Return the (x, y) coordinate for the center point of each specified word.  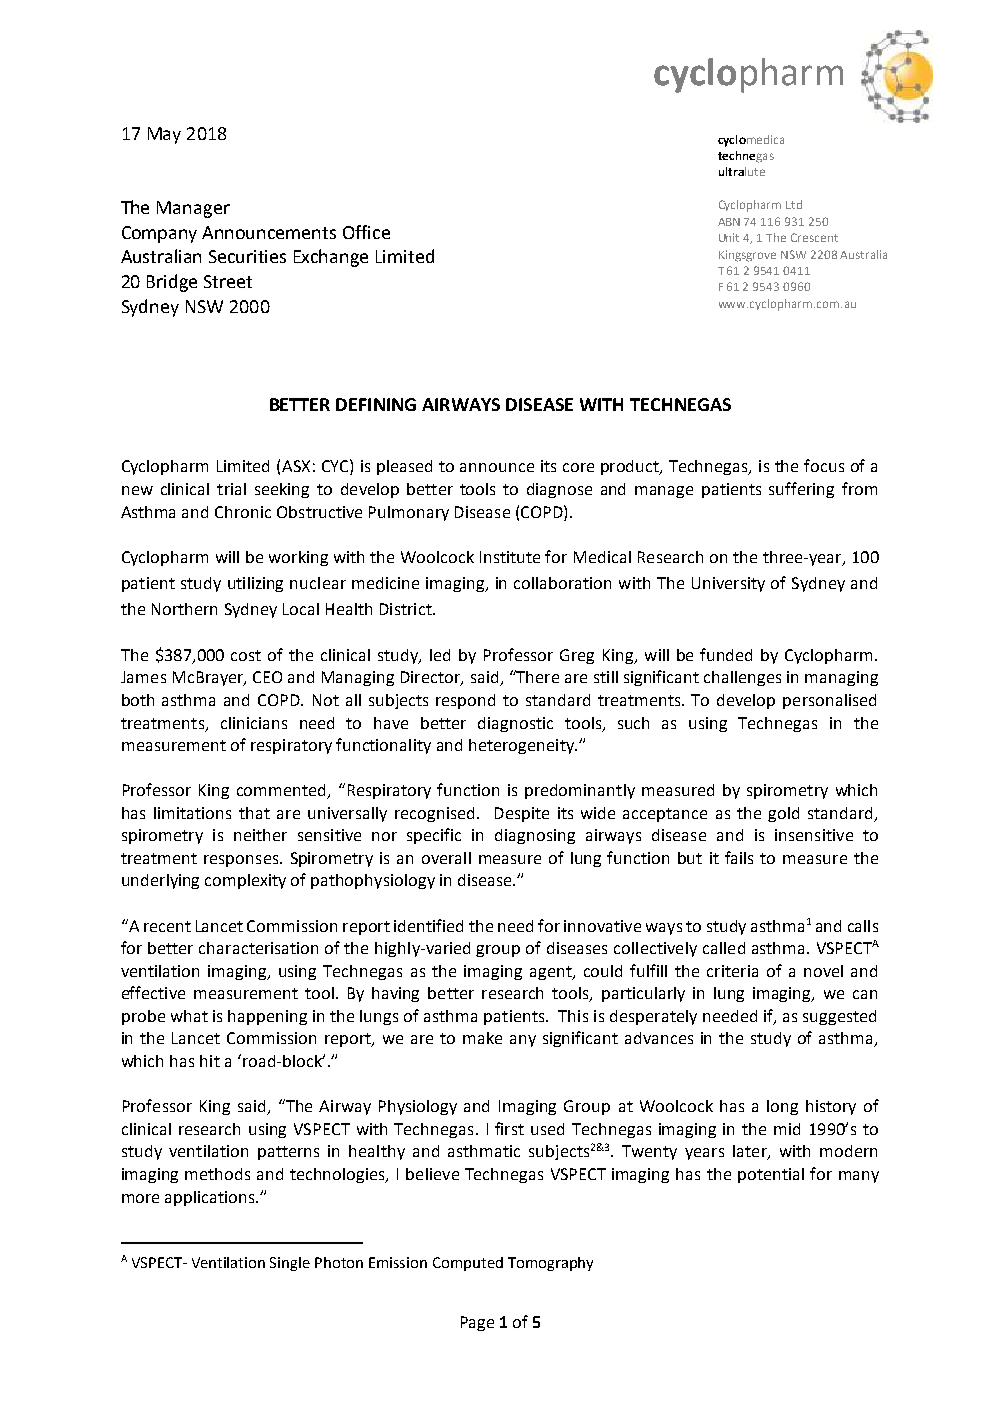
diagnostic (515, 724)
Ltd (794, 204)
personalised (829, 701)
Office (366, 232)
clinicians (254, 723)
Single (290, 1264)
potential (771, 1175)
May (164, 135)
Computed (468, 1264)
